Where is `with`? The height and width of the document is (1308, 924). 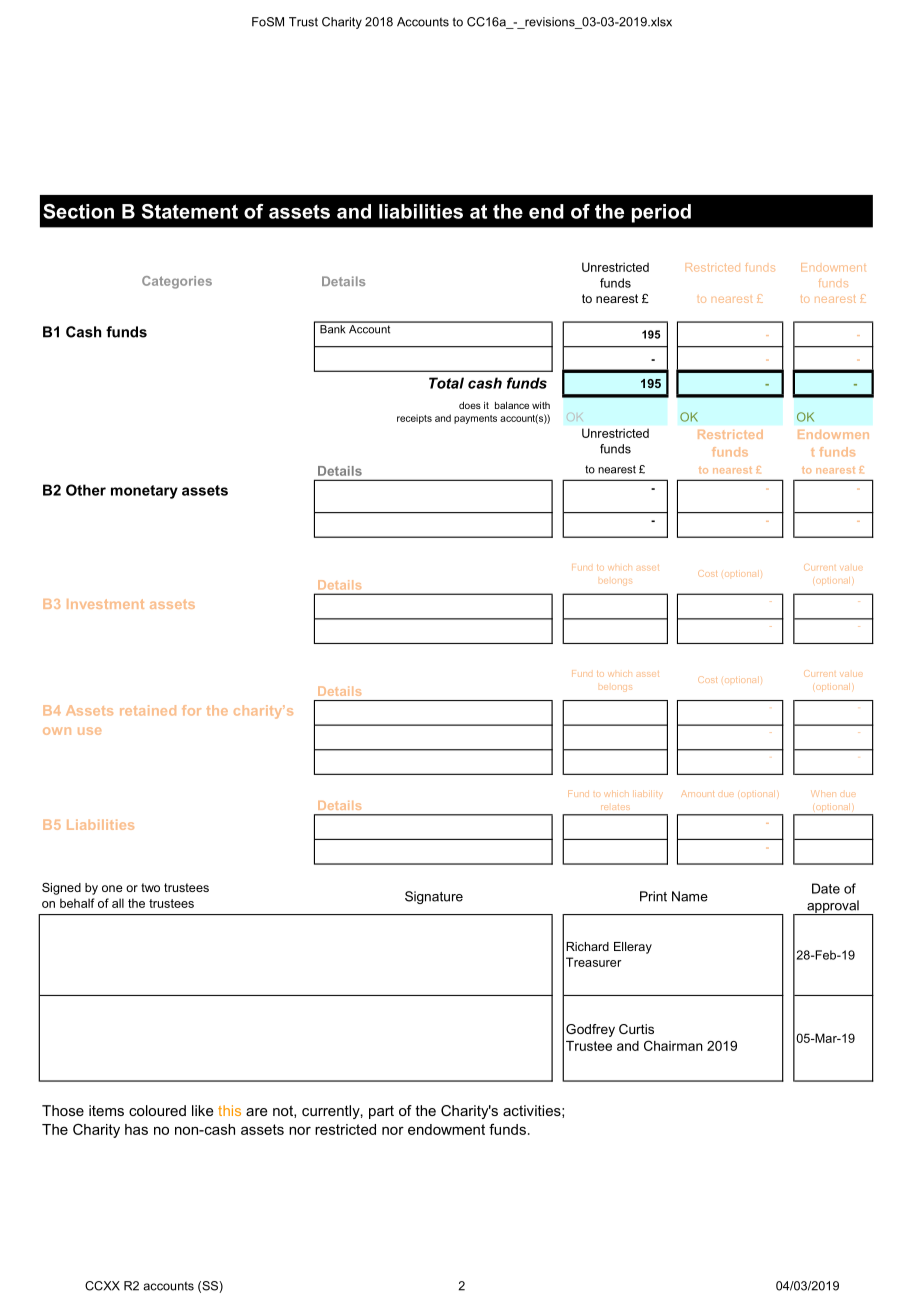
with is located at coordinates (541, 405).
